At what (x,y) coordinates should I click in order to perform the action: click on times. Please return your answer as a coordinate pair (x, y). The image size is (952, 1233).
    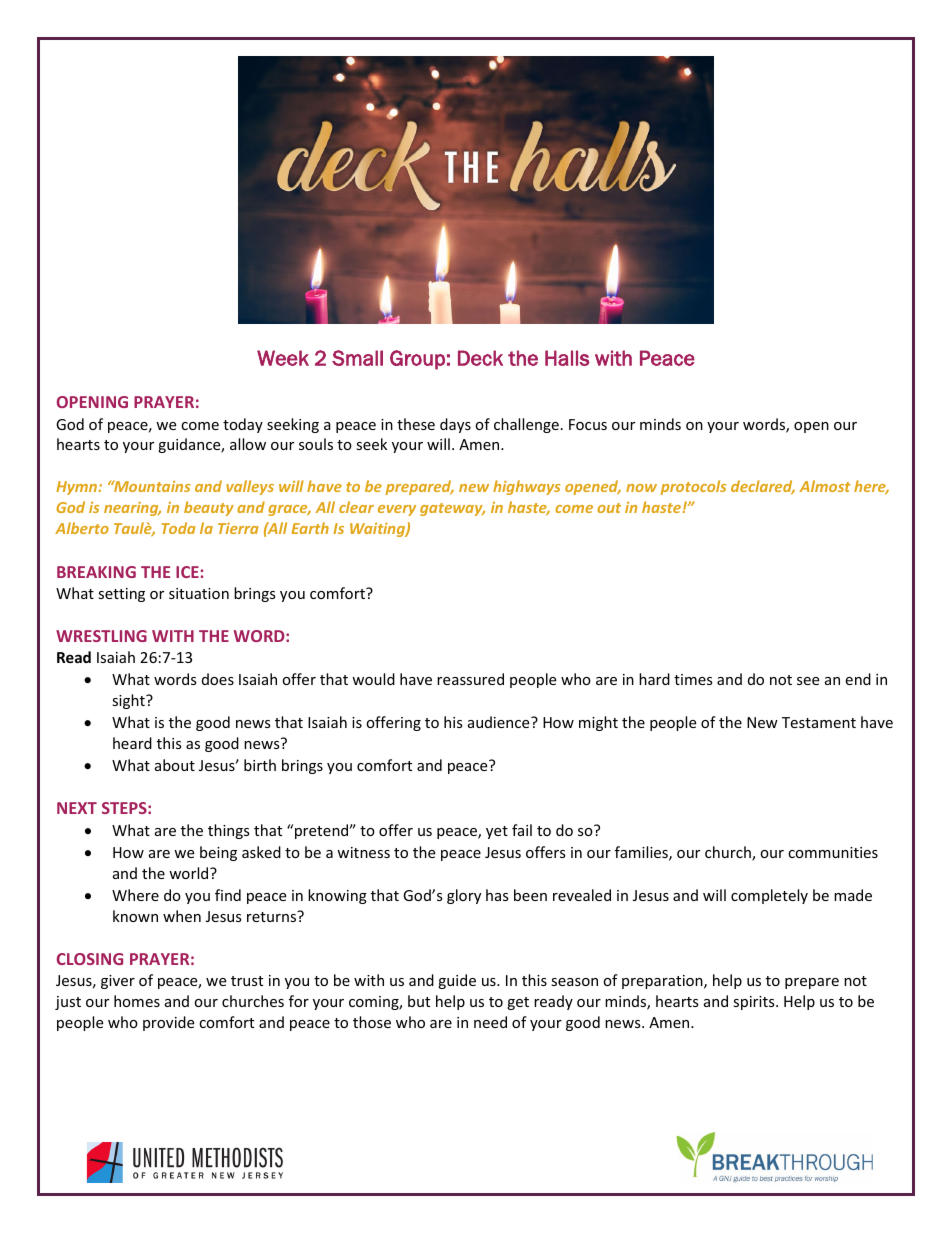
    Looking at the image, I should click on (693, 679).
